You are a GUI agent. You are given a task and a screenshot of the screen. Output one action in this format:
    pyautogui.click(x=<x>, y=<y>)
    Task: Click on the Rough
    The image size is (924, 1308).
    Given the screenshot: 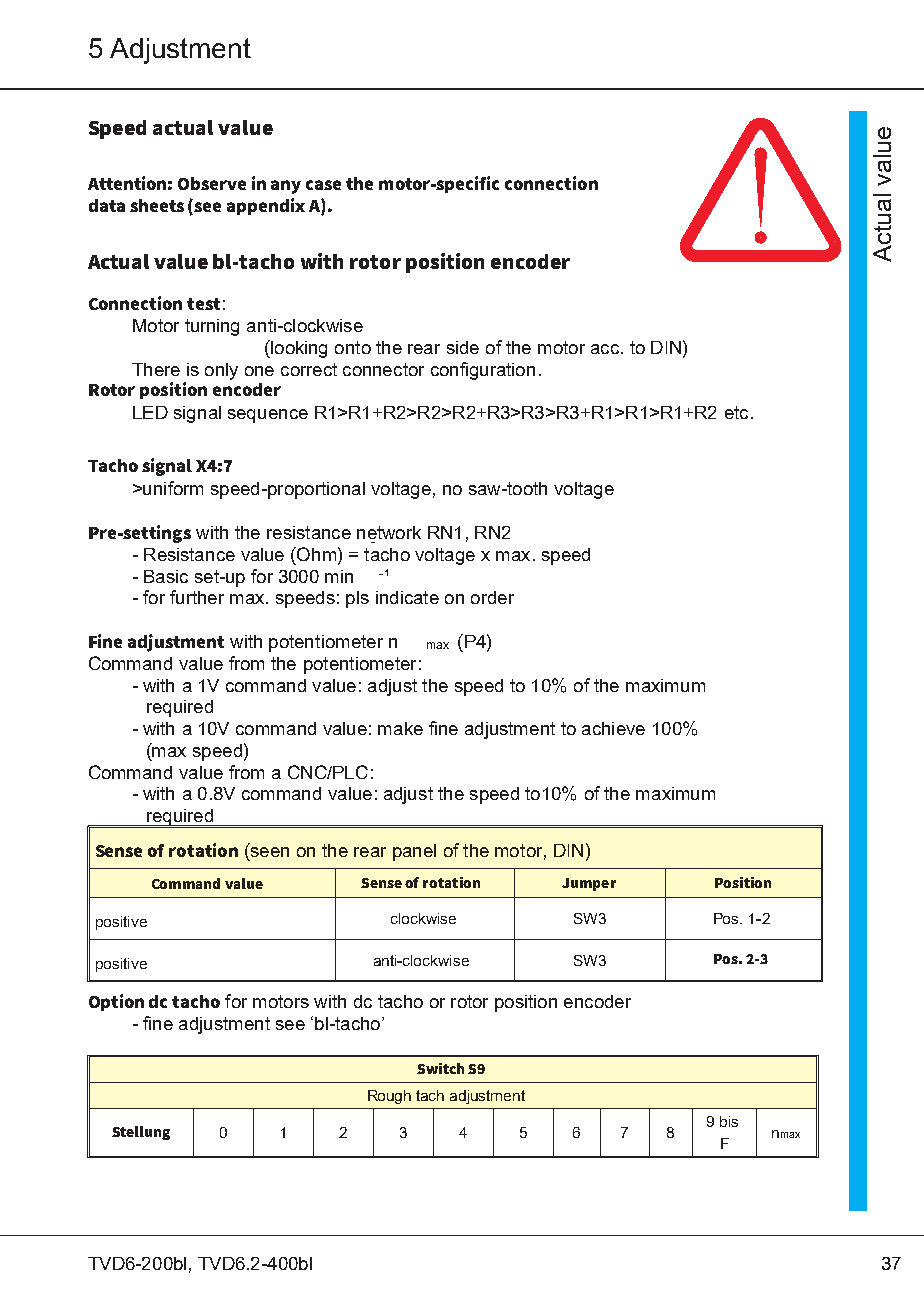 What is the action you would take?
    pyautogui.click(x=389, y=1097)
